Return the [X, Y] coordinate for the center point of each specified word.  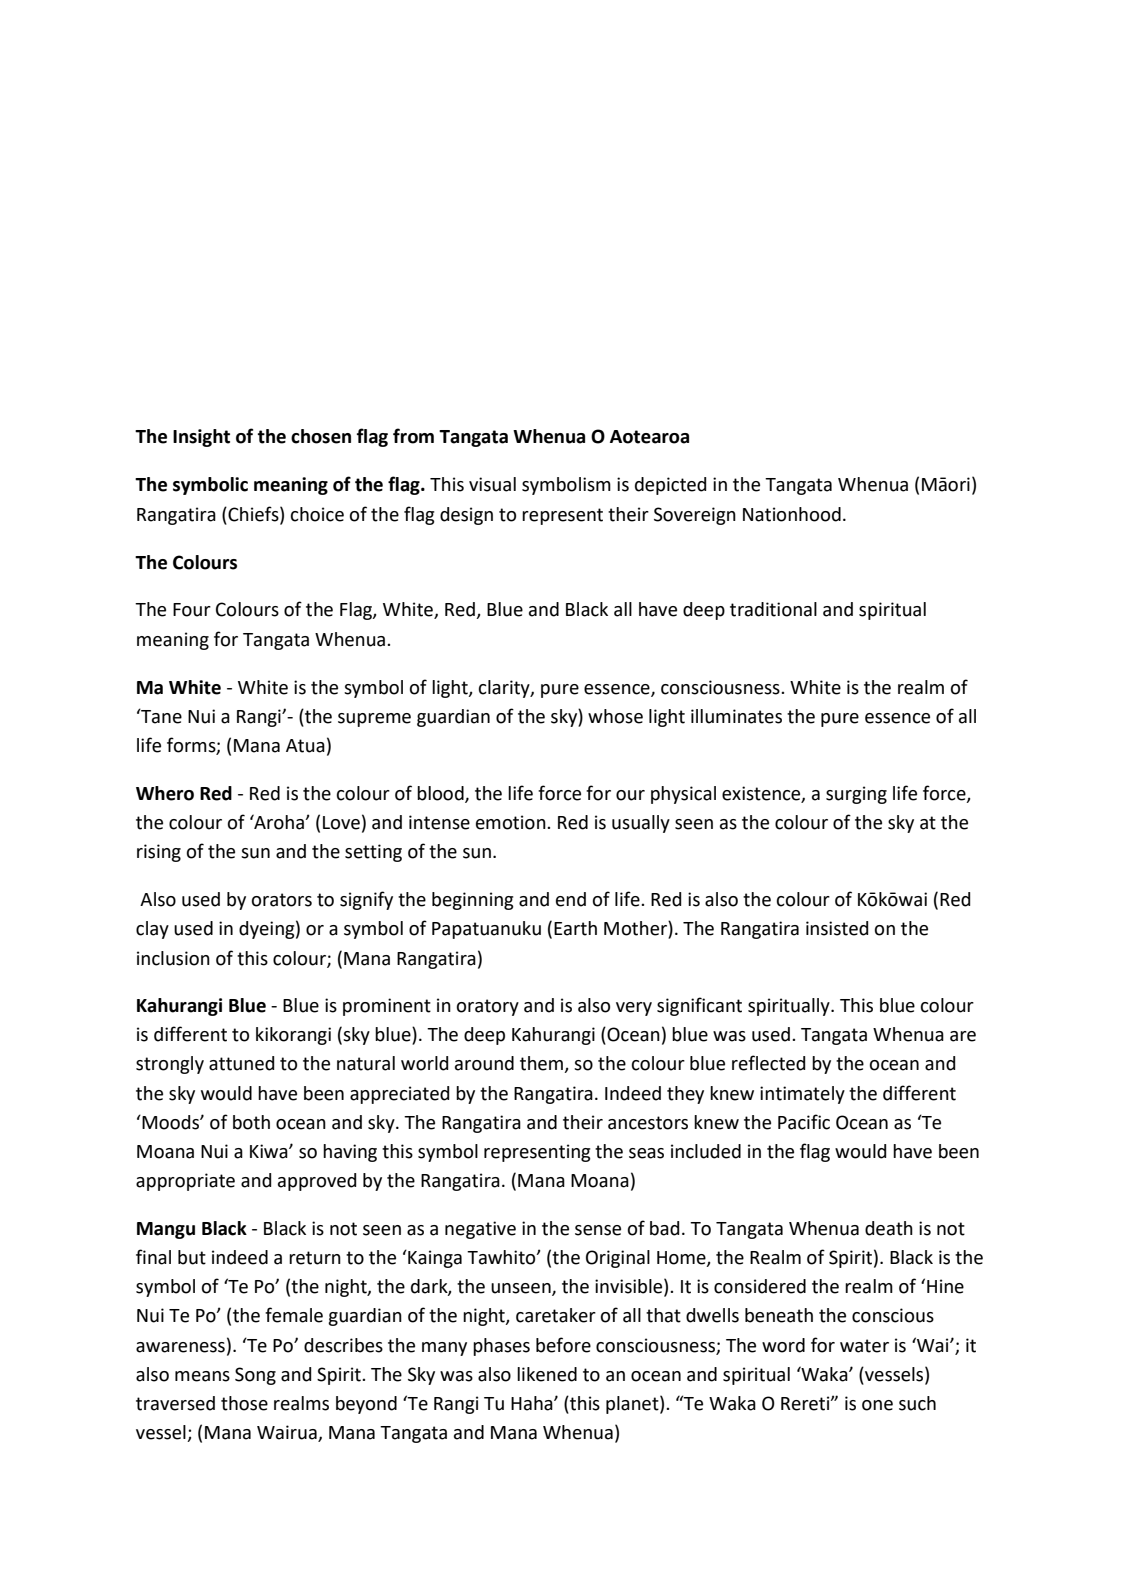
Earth [575, 928]
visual [492, 484]
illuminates [736, 716]
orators [282, 900]
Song [255, 1376]
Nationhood [792, 514]
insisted [837, 928]
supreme [374, 720]
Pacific [804, 1122]
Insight [201, 438]
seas [646, 1153]
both [251, 1122]
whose [615, 716]
